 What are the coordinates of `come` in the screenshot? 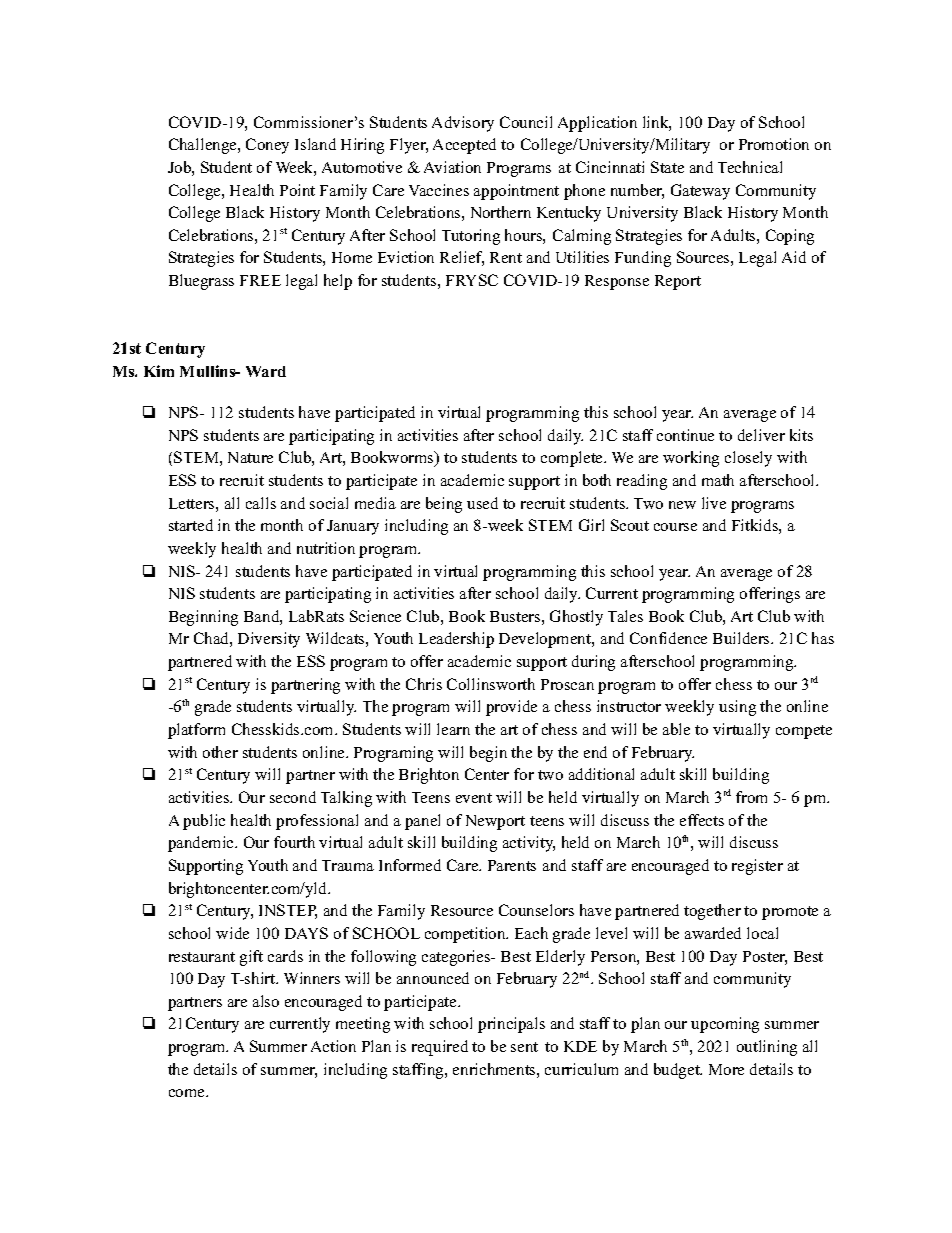 It's located at (188, 1093).
